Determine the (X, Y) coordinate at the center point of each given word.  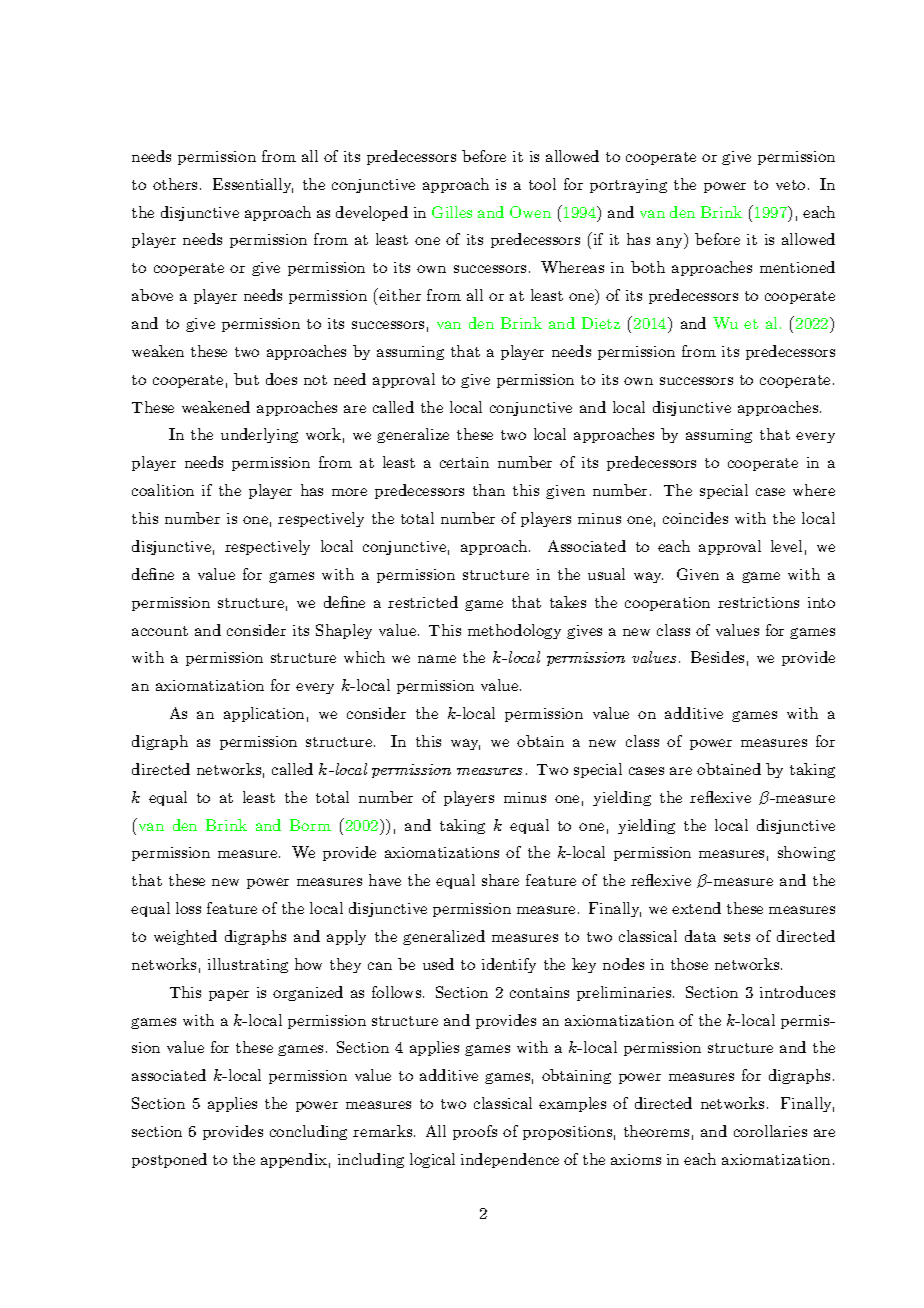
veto (790, 185)
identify (509, 965)
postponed (169, 1160)
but (246, 379)
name (437, 659)
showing (806, 853)
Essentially (253, 185)
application (264, 714)
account (160, 631)
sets (737, 937)
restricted (423, 602)
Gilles (452, 212)
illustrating (248, 965)
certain (464, 462)
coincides (695, 518)
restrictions (758, 602)
